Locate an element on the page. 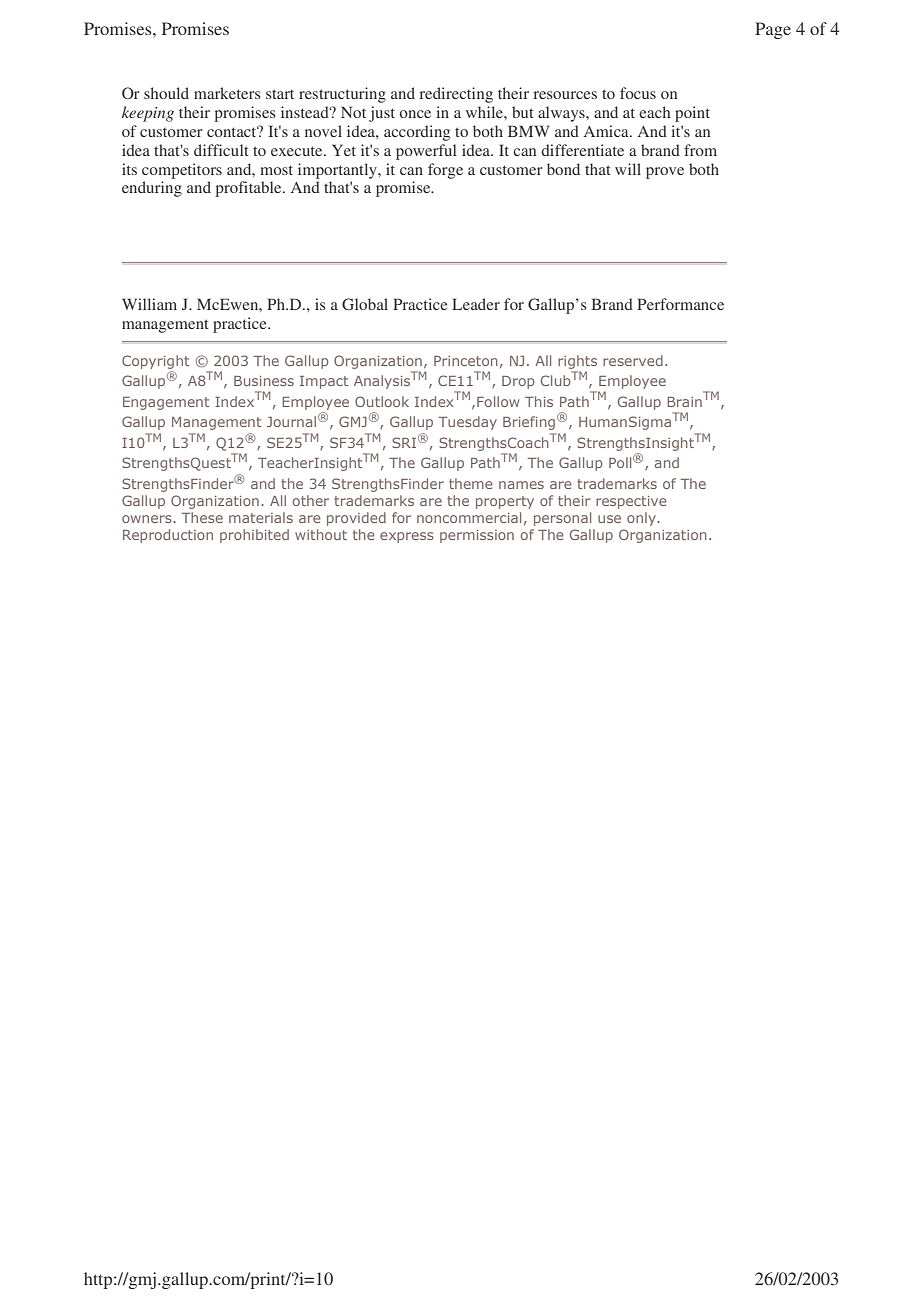  profitable is located at coordinates (249, 189).
